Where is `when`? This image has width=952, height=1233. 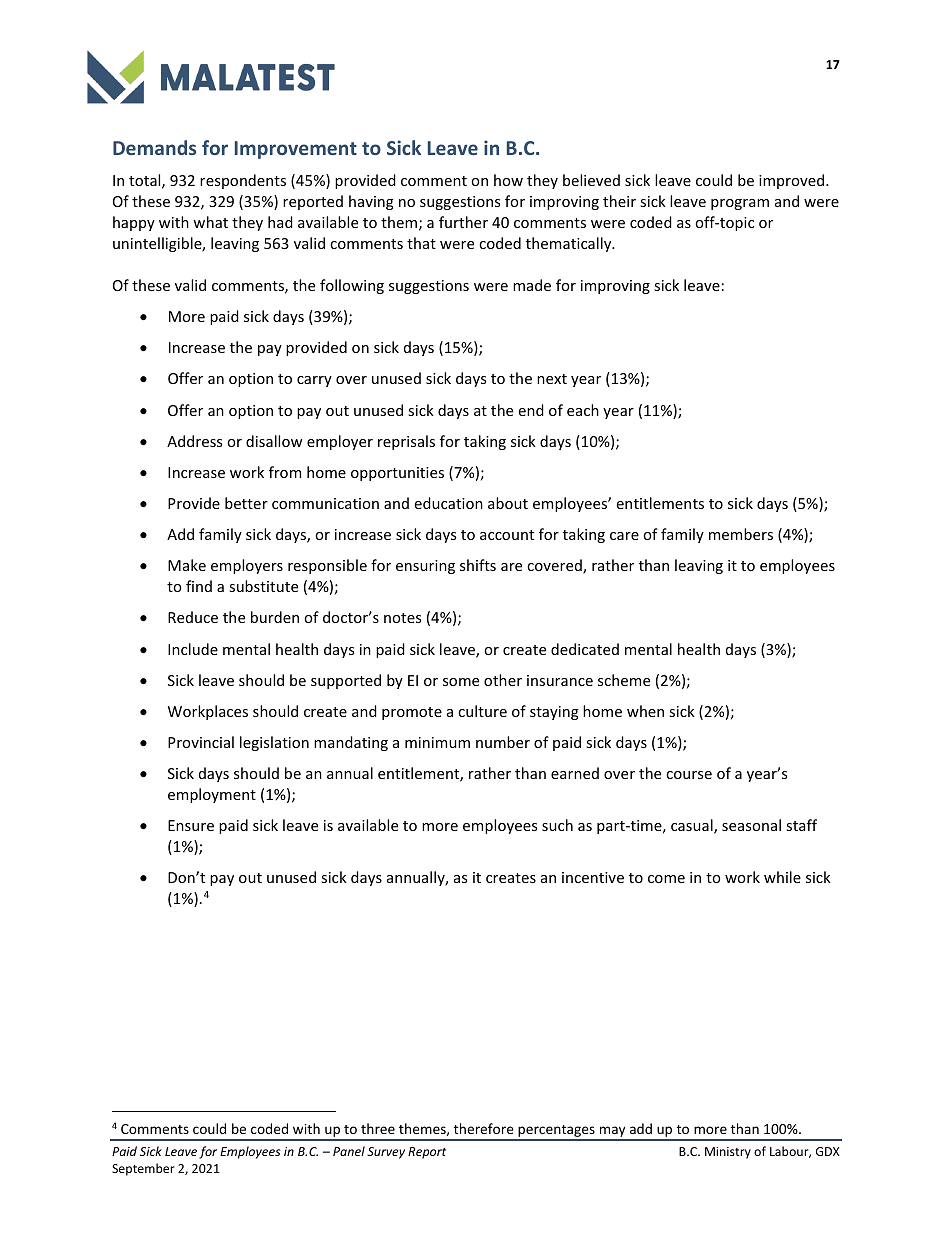 when is located at coordinates (645, 711).
